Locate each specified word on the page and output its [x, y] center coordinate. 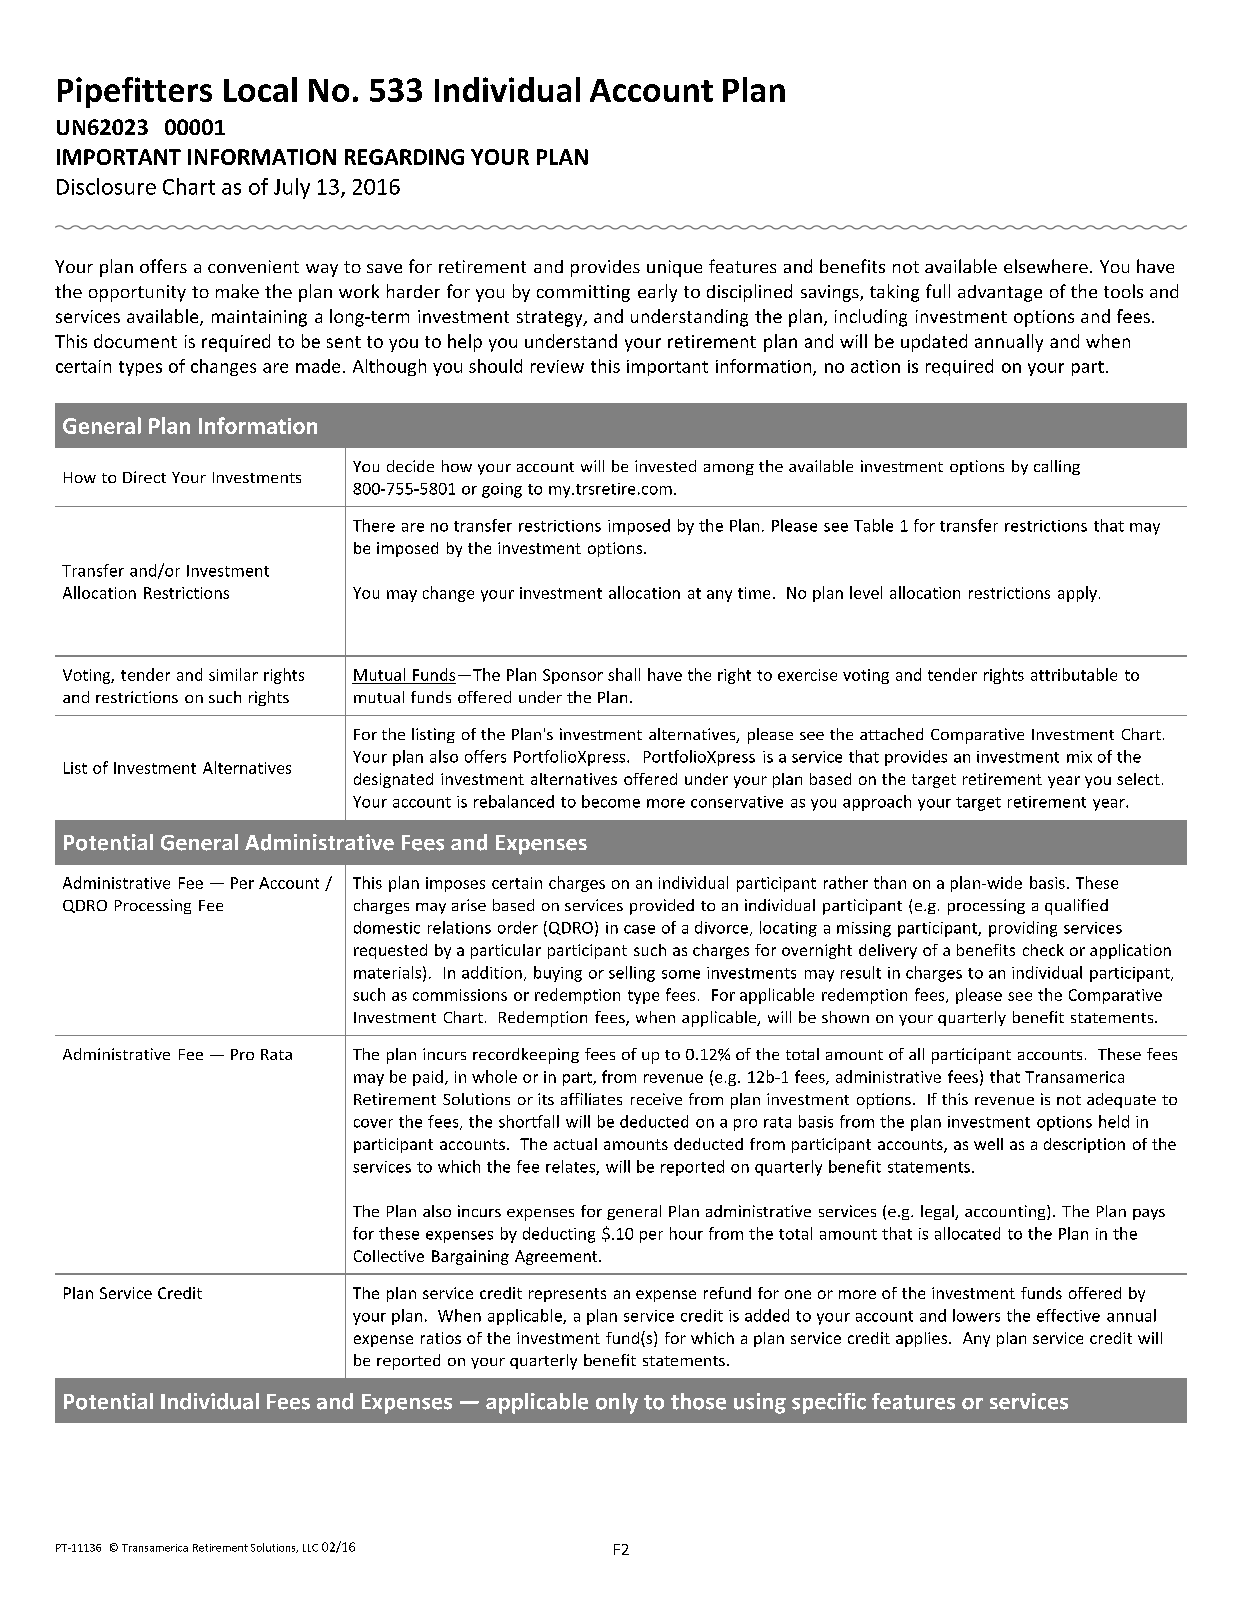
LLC [310, 1548]
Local [260, 89]
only [617, 1403]
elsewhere [1046, 266]
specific [829, 1403]
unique [674, 268]
